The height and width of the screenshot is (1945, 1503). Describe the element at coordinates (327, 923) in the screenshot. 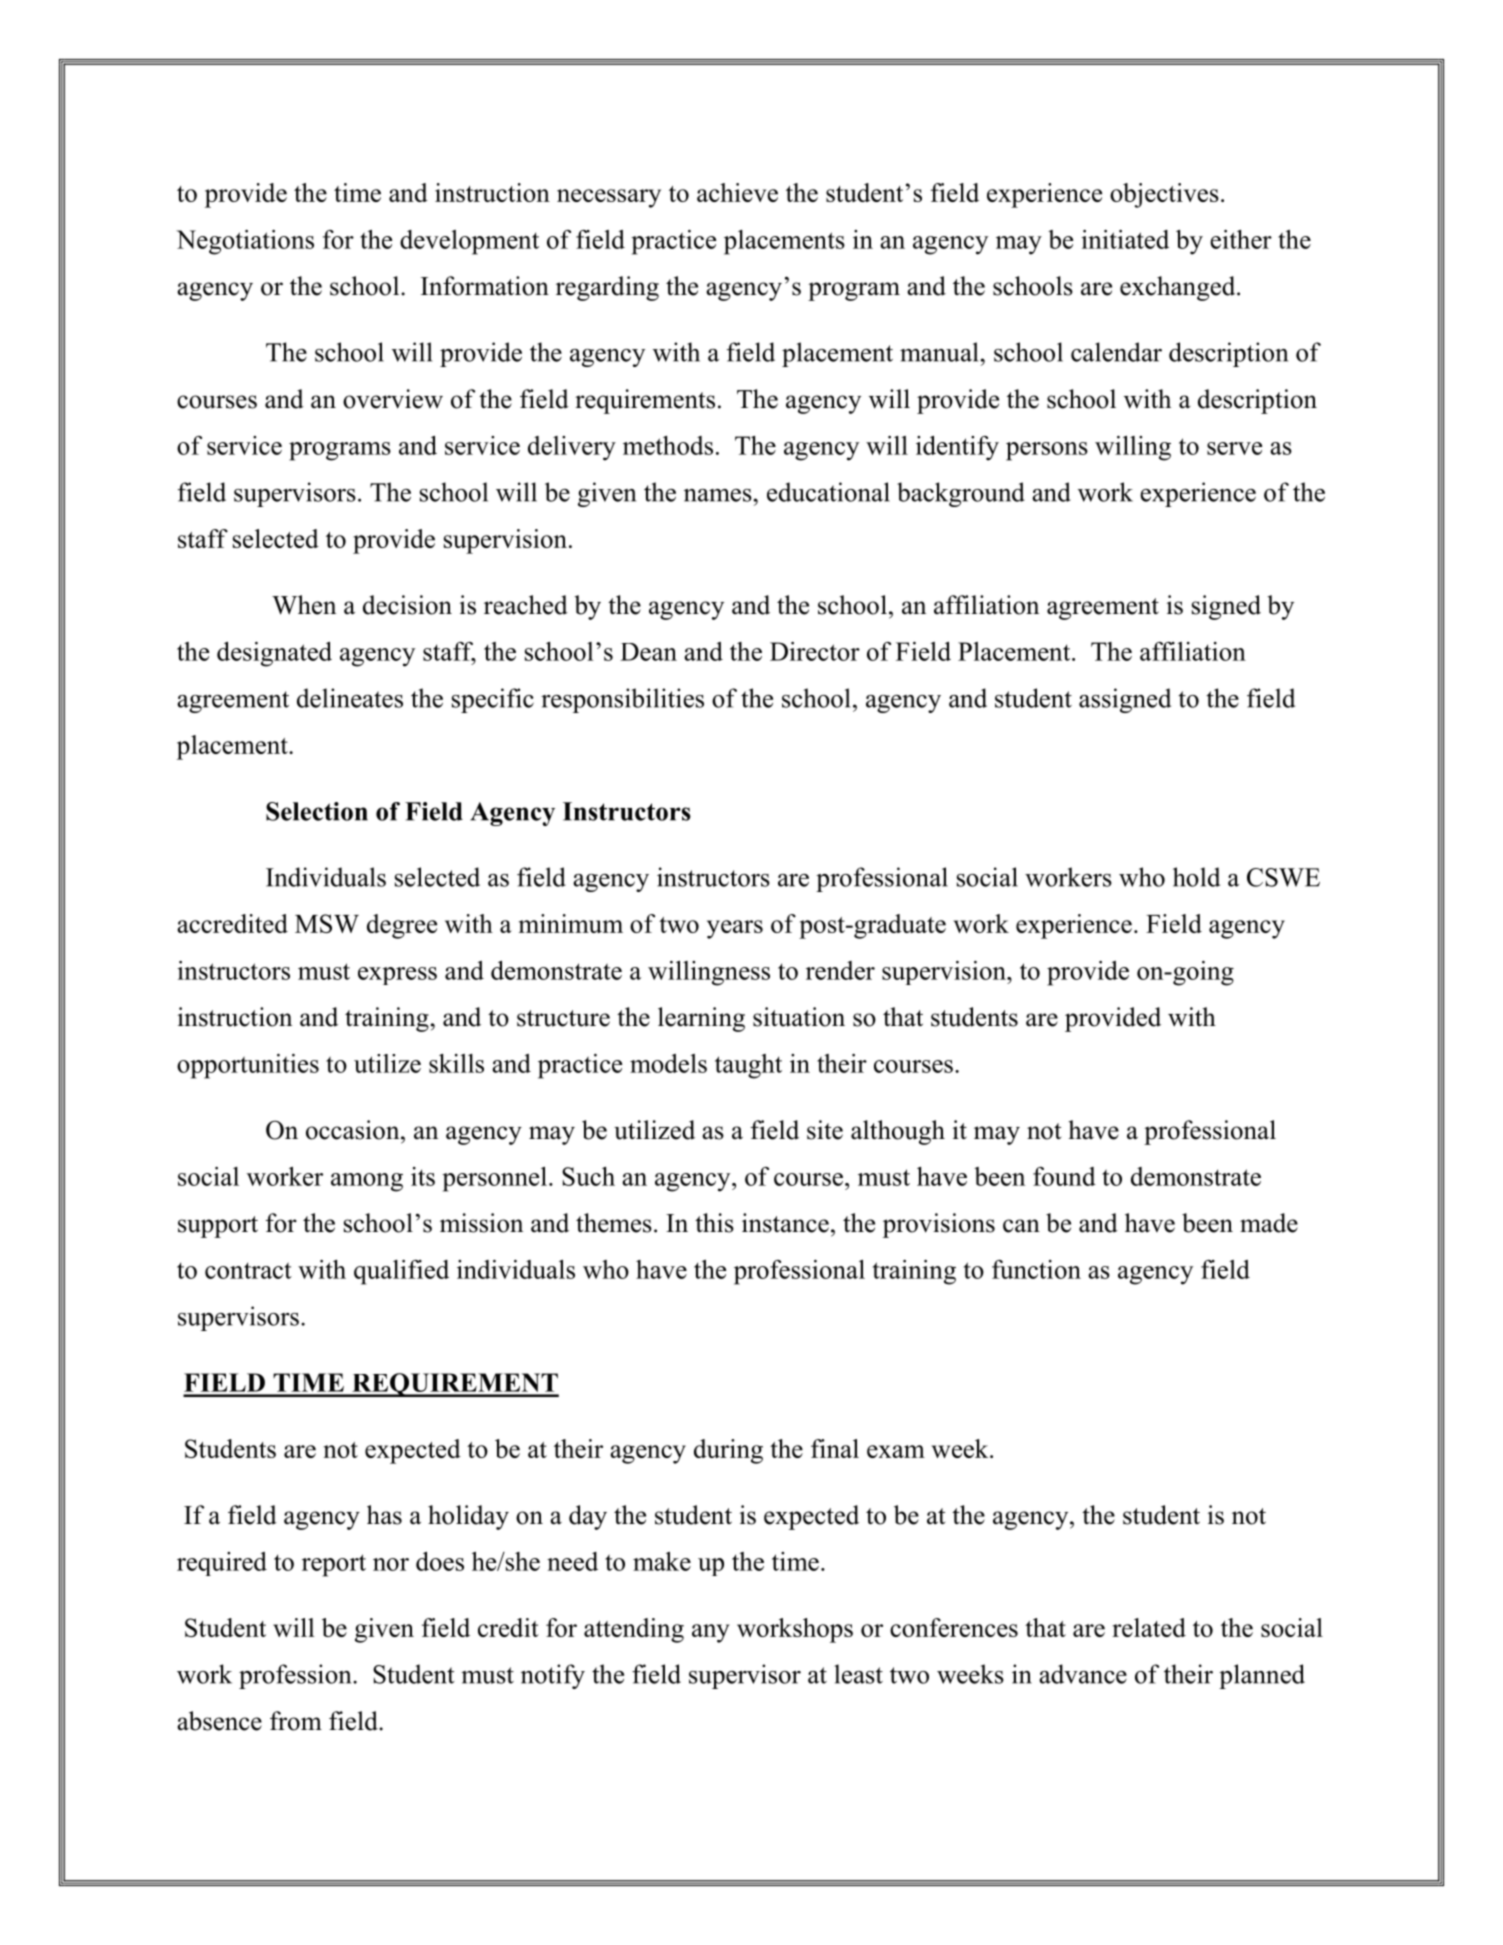

I see `MSW` at that location.
